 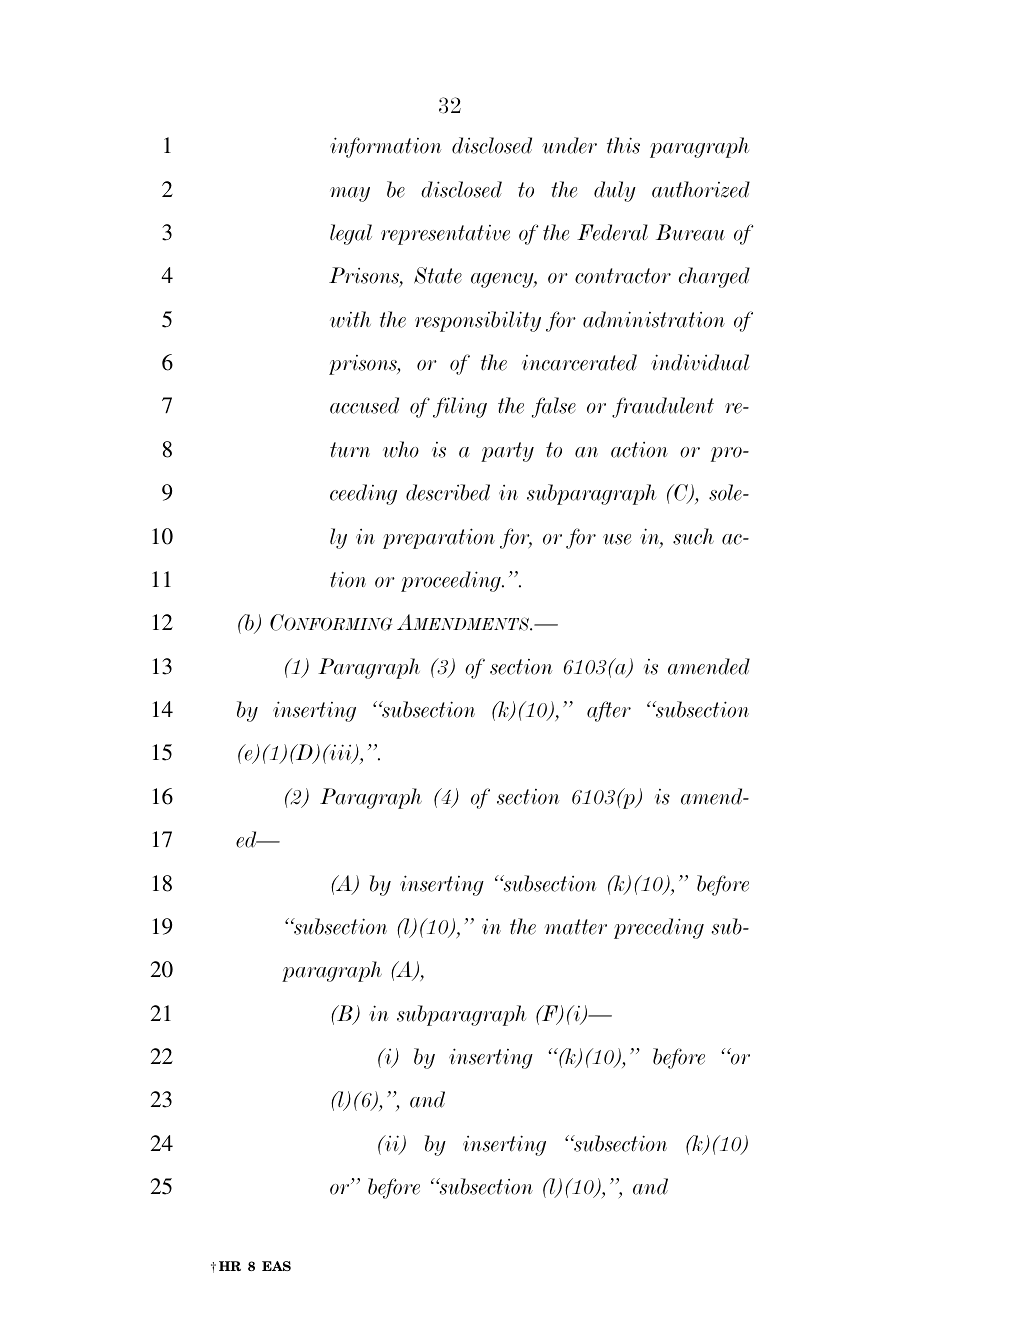 I want to click on EAS, so click(x=276, y=1266).
